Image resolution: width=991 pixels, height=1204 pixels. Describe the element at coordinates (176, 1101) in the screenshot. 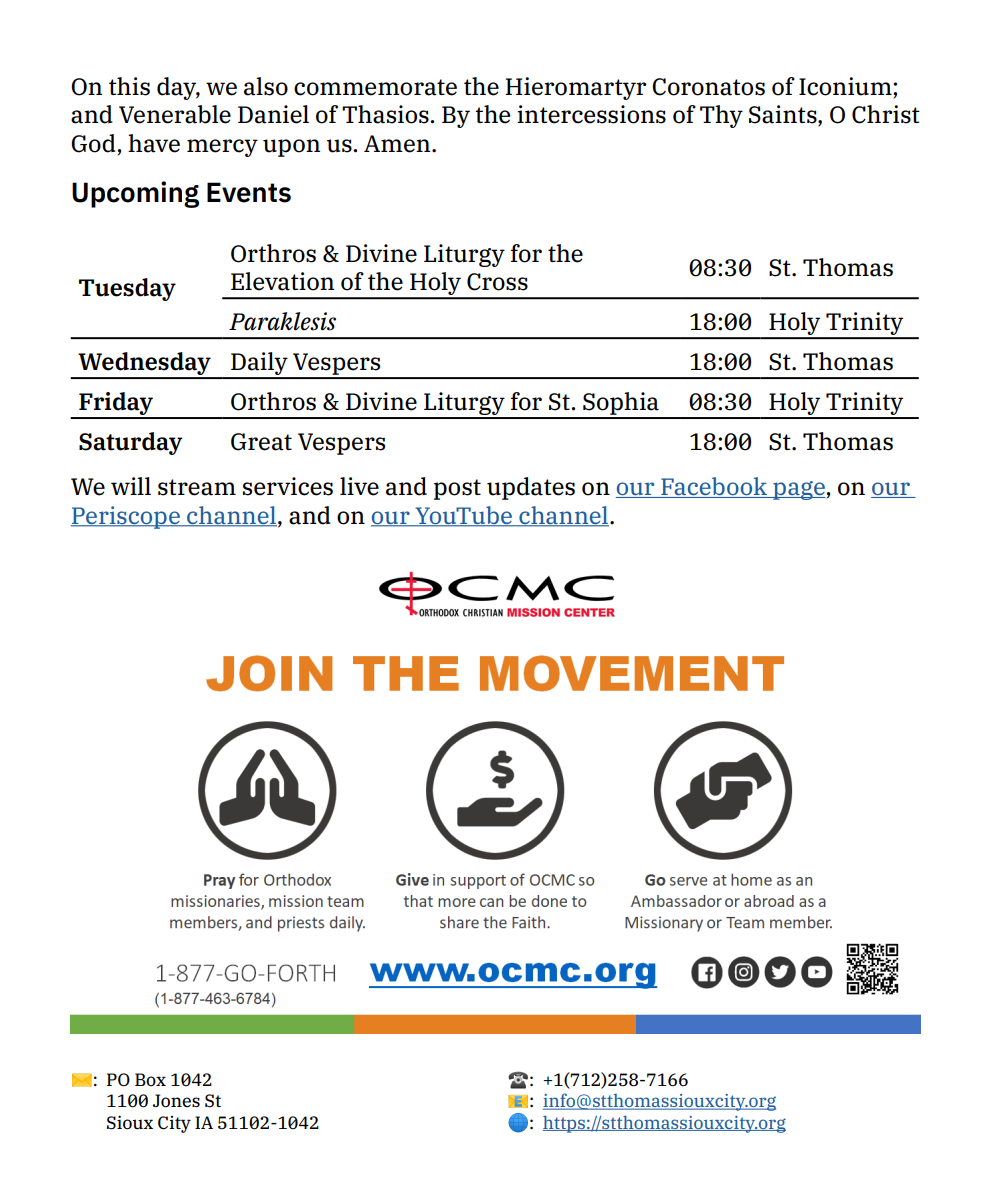

I see `Jones` at that location.
